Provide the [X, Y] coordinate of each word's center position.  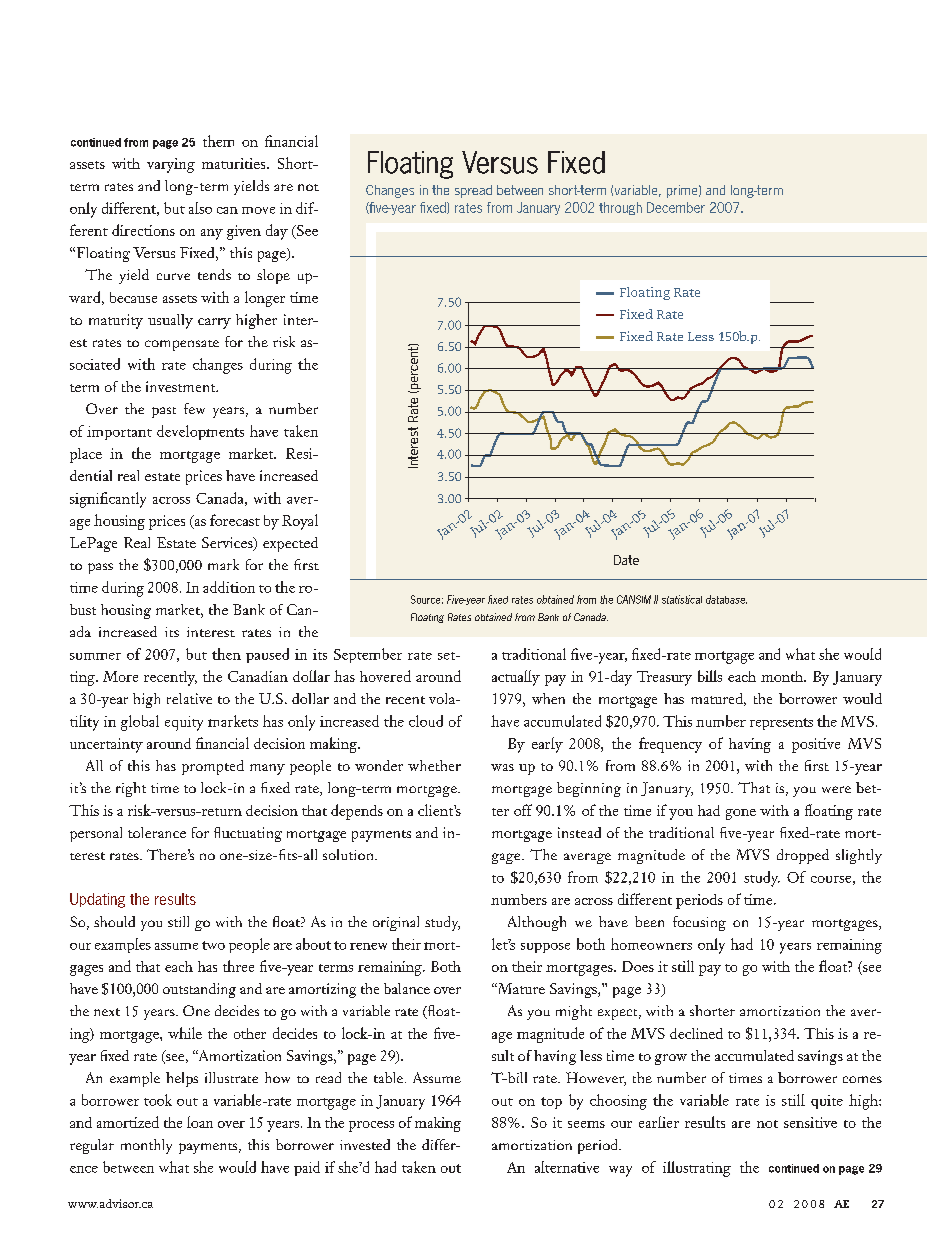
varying [171, 165]
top [551, 1103]
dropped [803, 856]
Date [626, 560]
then [226, 654]
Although [537, 923]
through [620, 208]
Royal [300, 522]
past [164, 412]
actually [516, 678]
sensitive [810, 1122]
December [676, 207]
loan [200, 1122]
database [726, 599]
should [114, 921]
